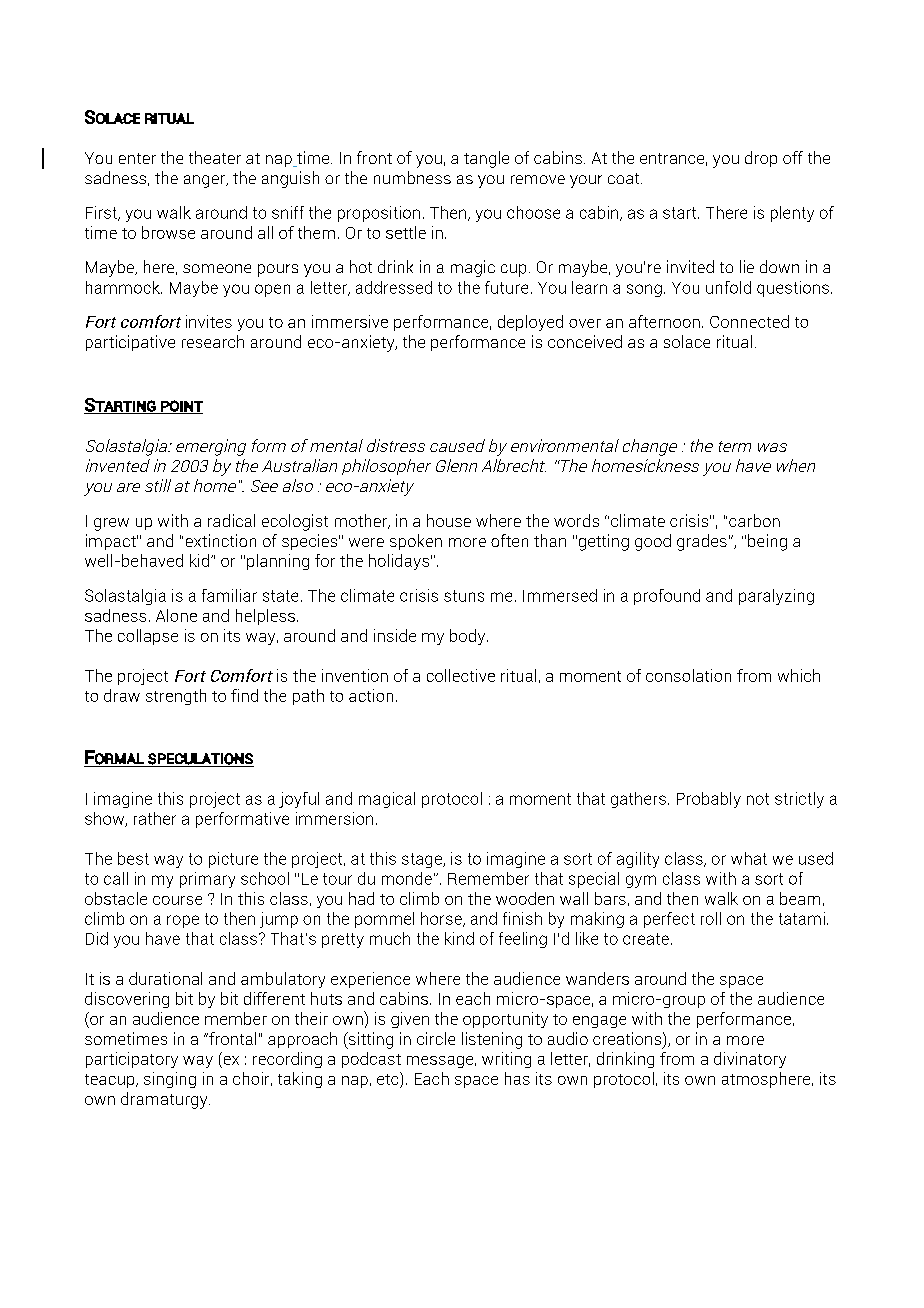  What do you see at coordinates (436, 1038) in the page?
I see `circle` at bounding box center [436, 1038].
